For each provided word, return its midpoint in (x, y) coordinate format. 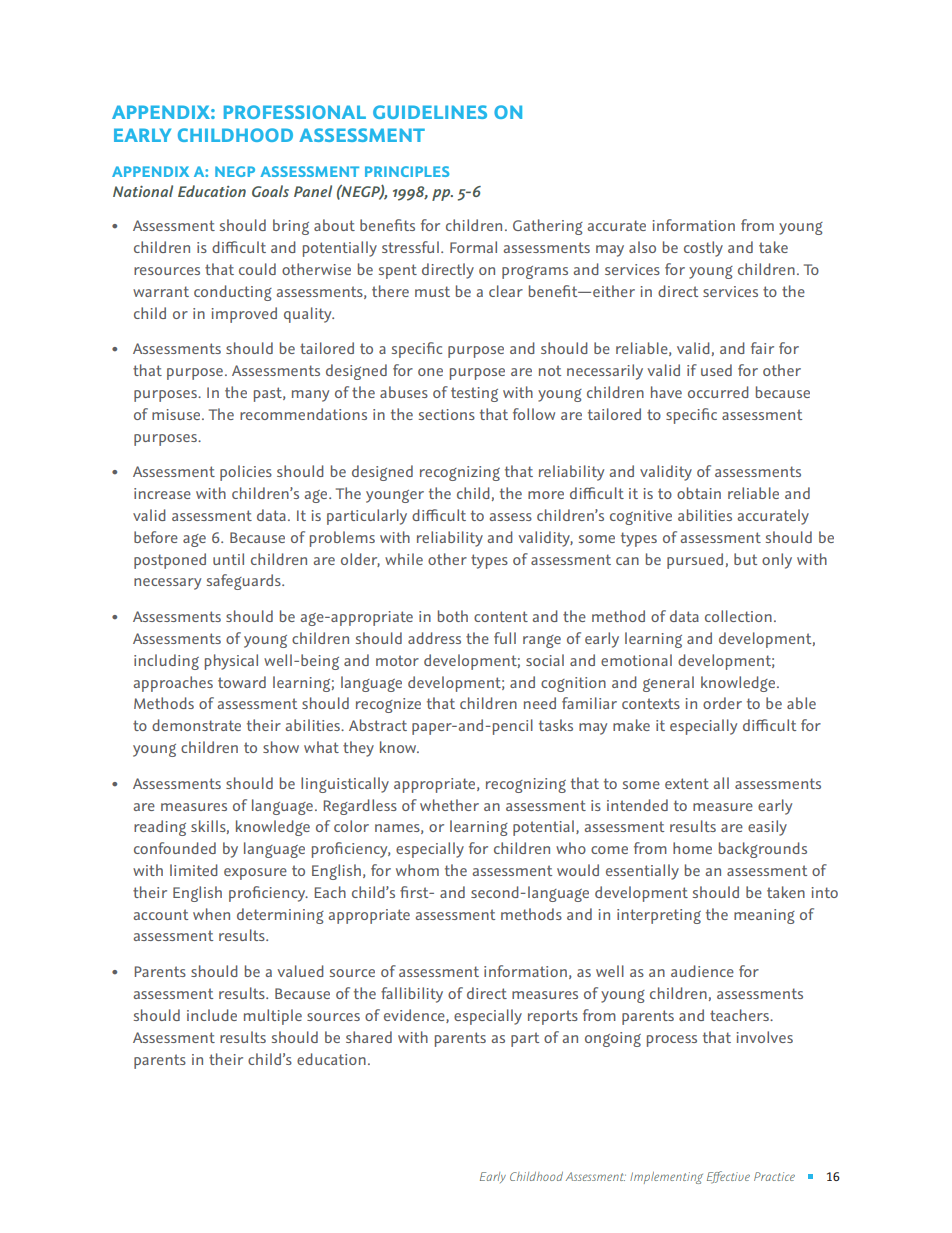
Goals (270, 191)
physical (231, 662)
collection (738, 616)
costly (703, 249)
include (212, 1015)
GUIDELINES (430, 112)
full (505, 638)
